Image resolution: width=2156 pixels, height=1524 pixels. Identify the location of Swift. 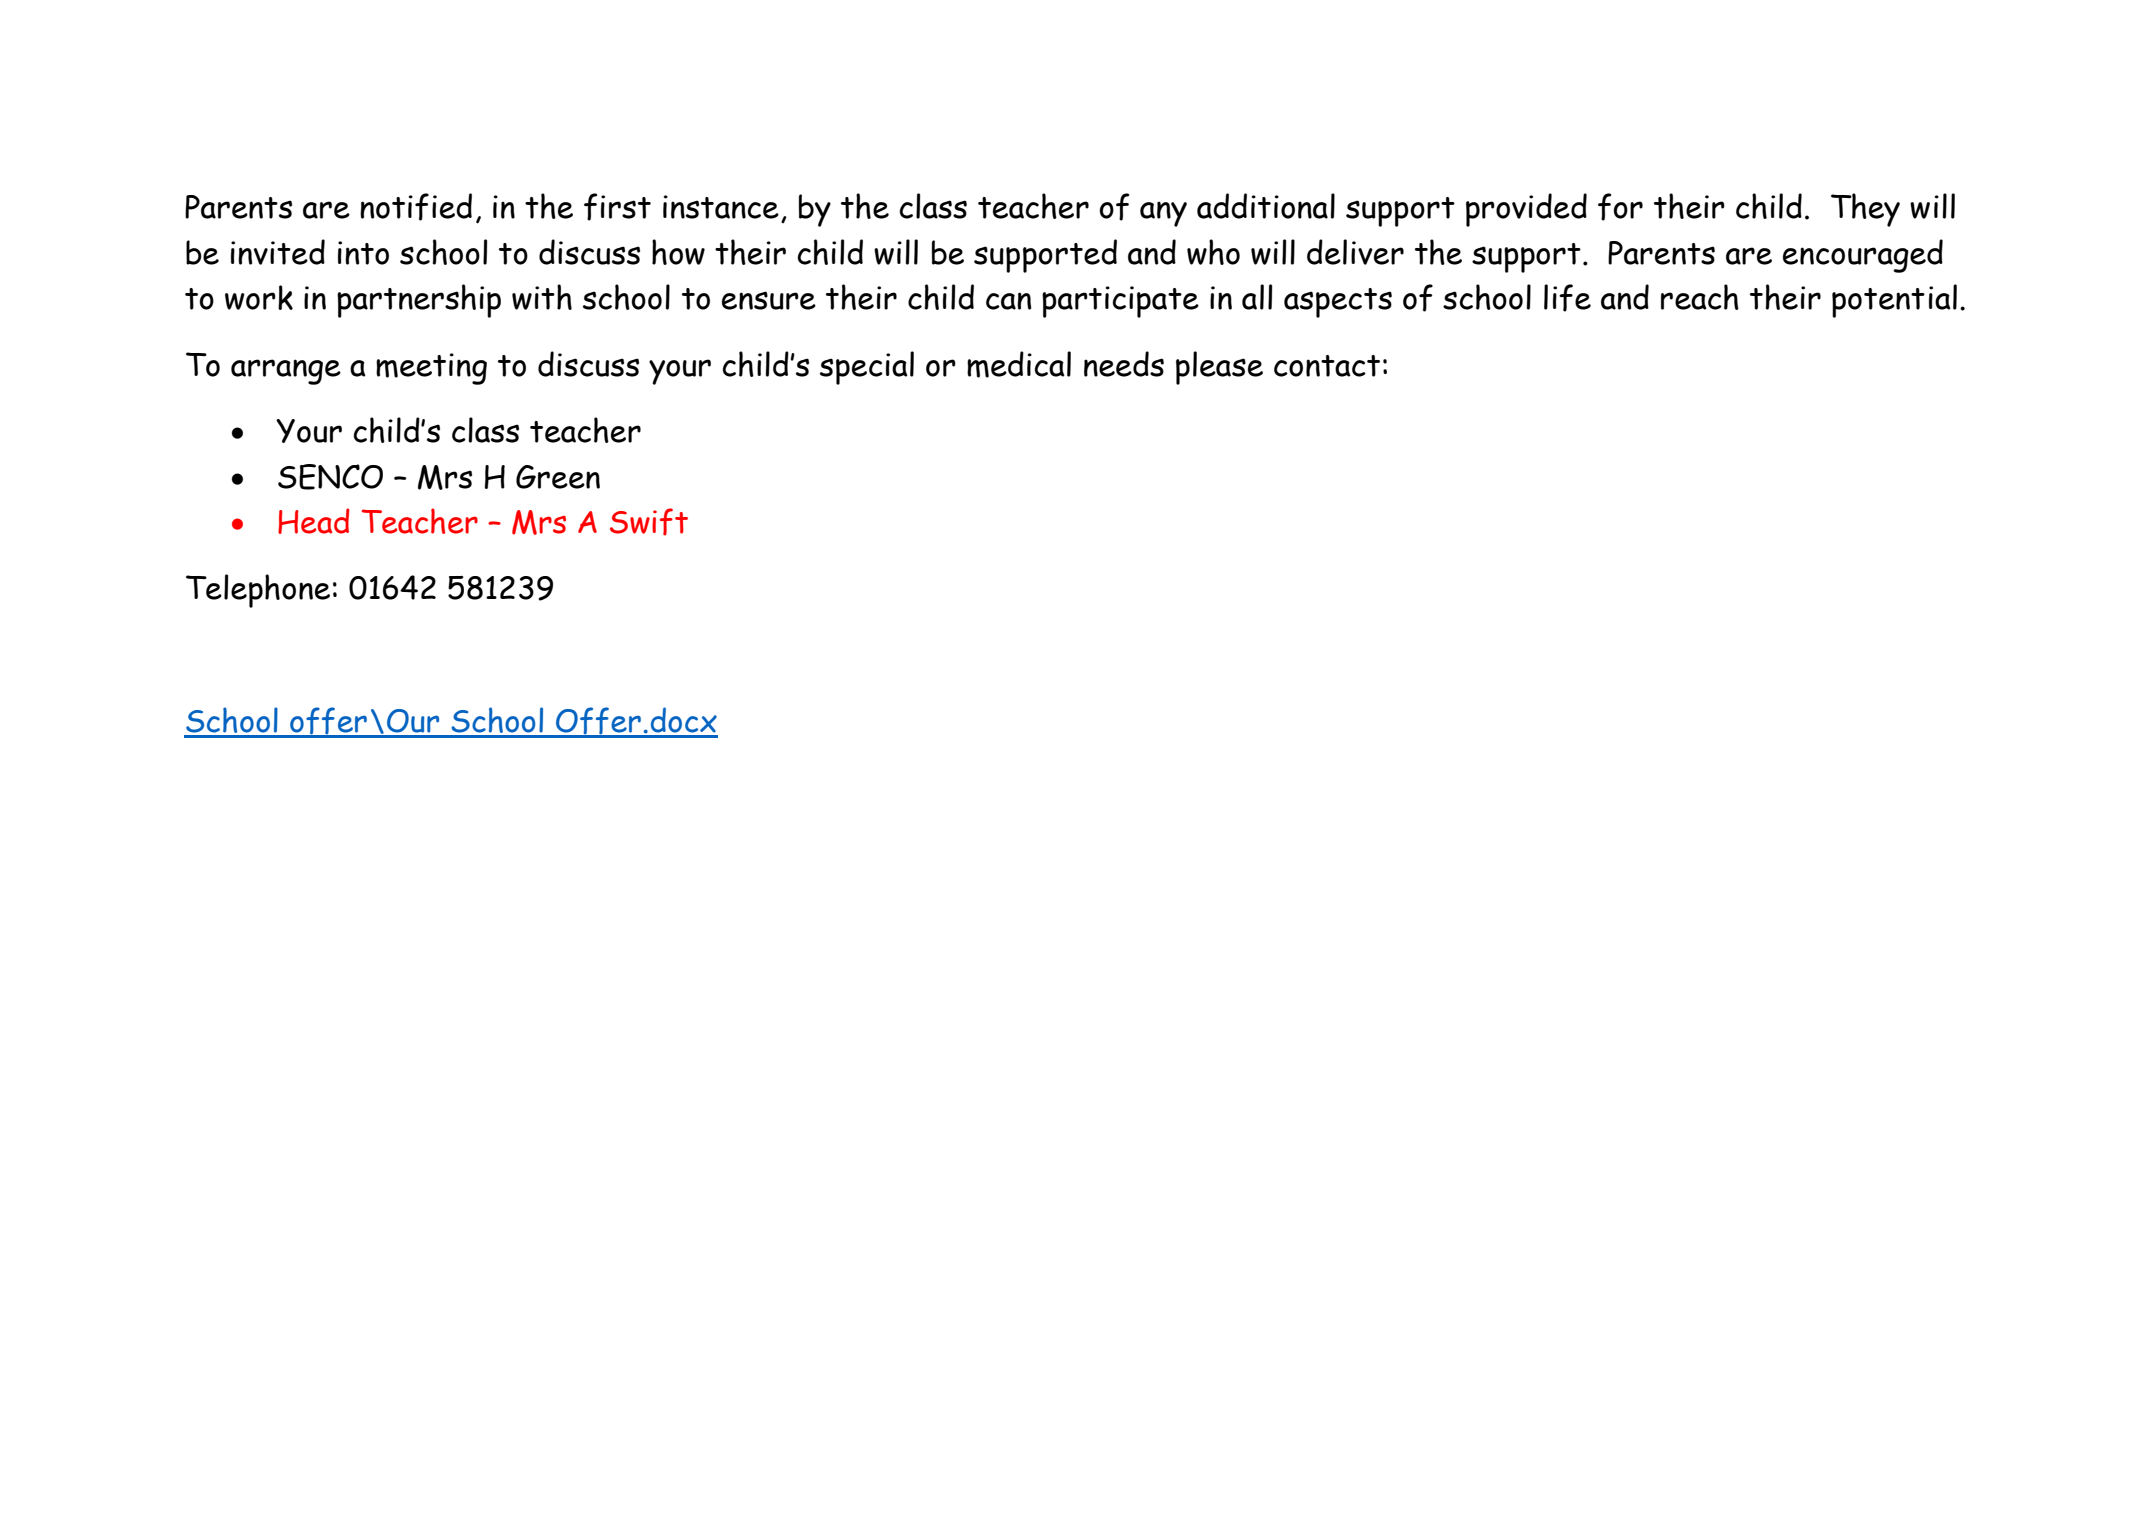
(649, 522).
